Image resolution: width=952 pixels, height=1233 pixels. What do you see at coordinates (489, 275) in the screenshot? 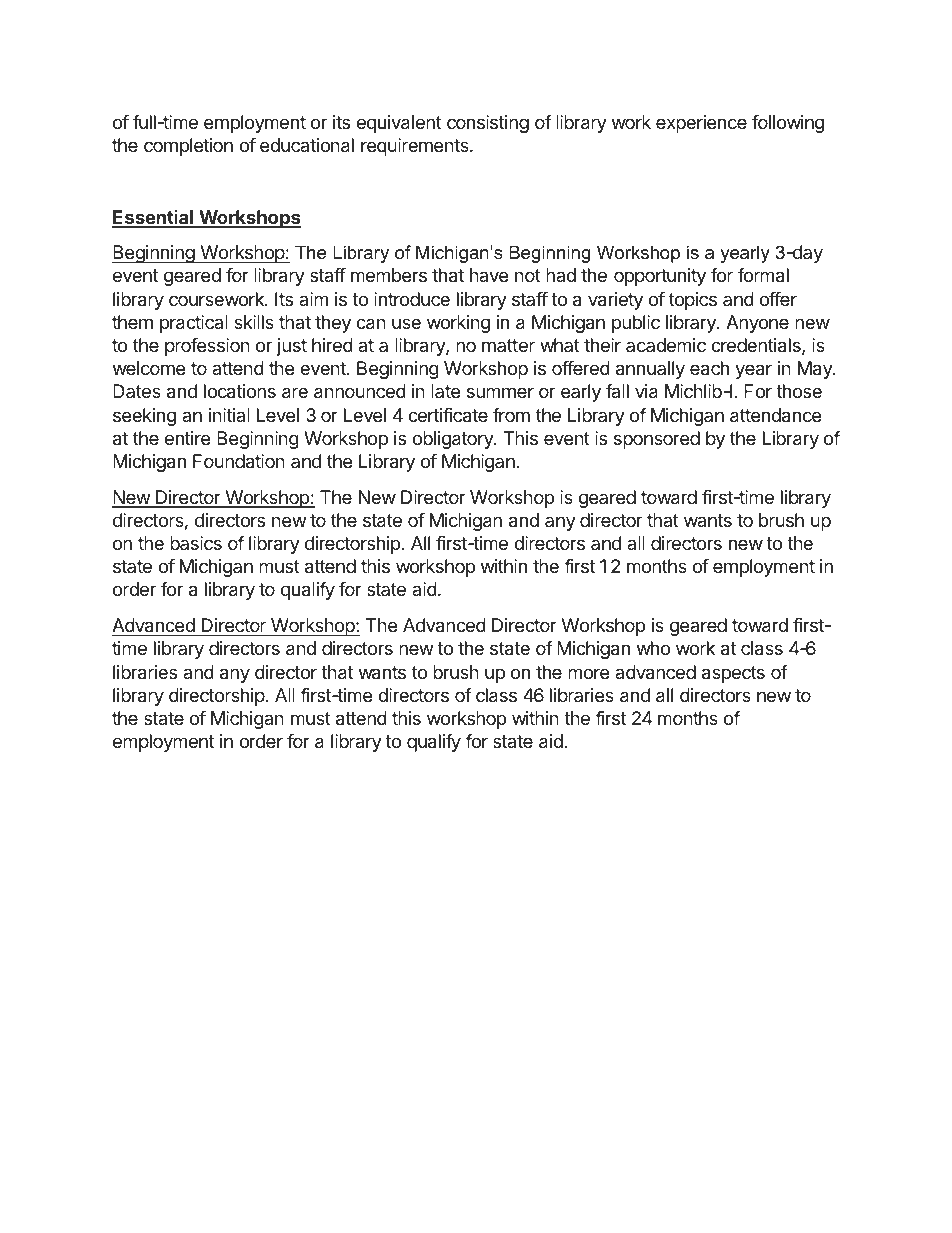
I see `have` at bounding box center [489, 275].
